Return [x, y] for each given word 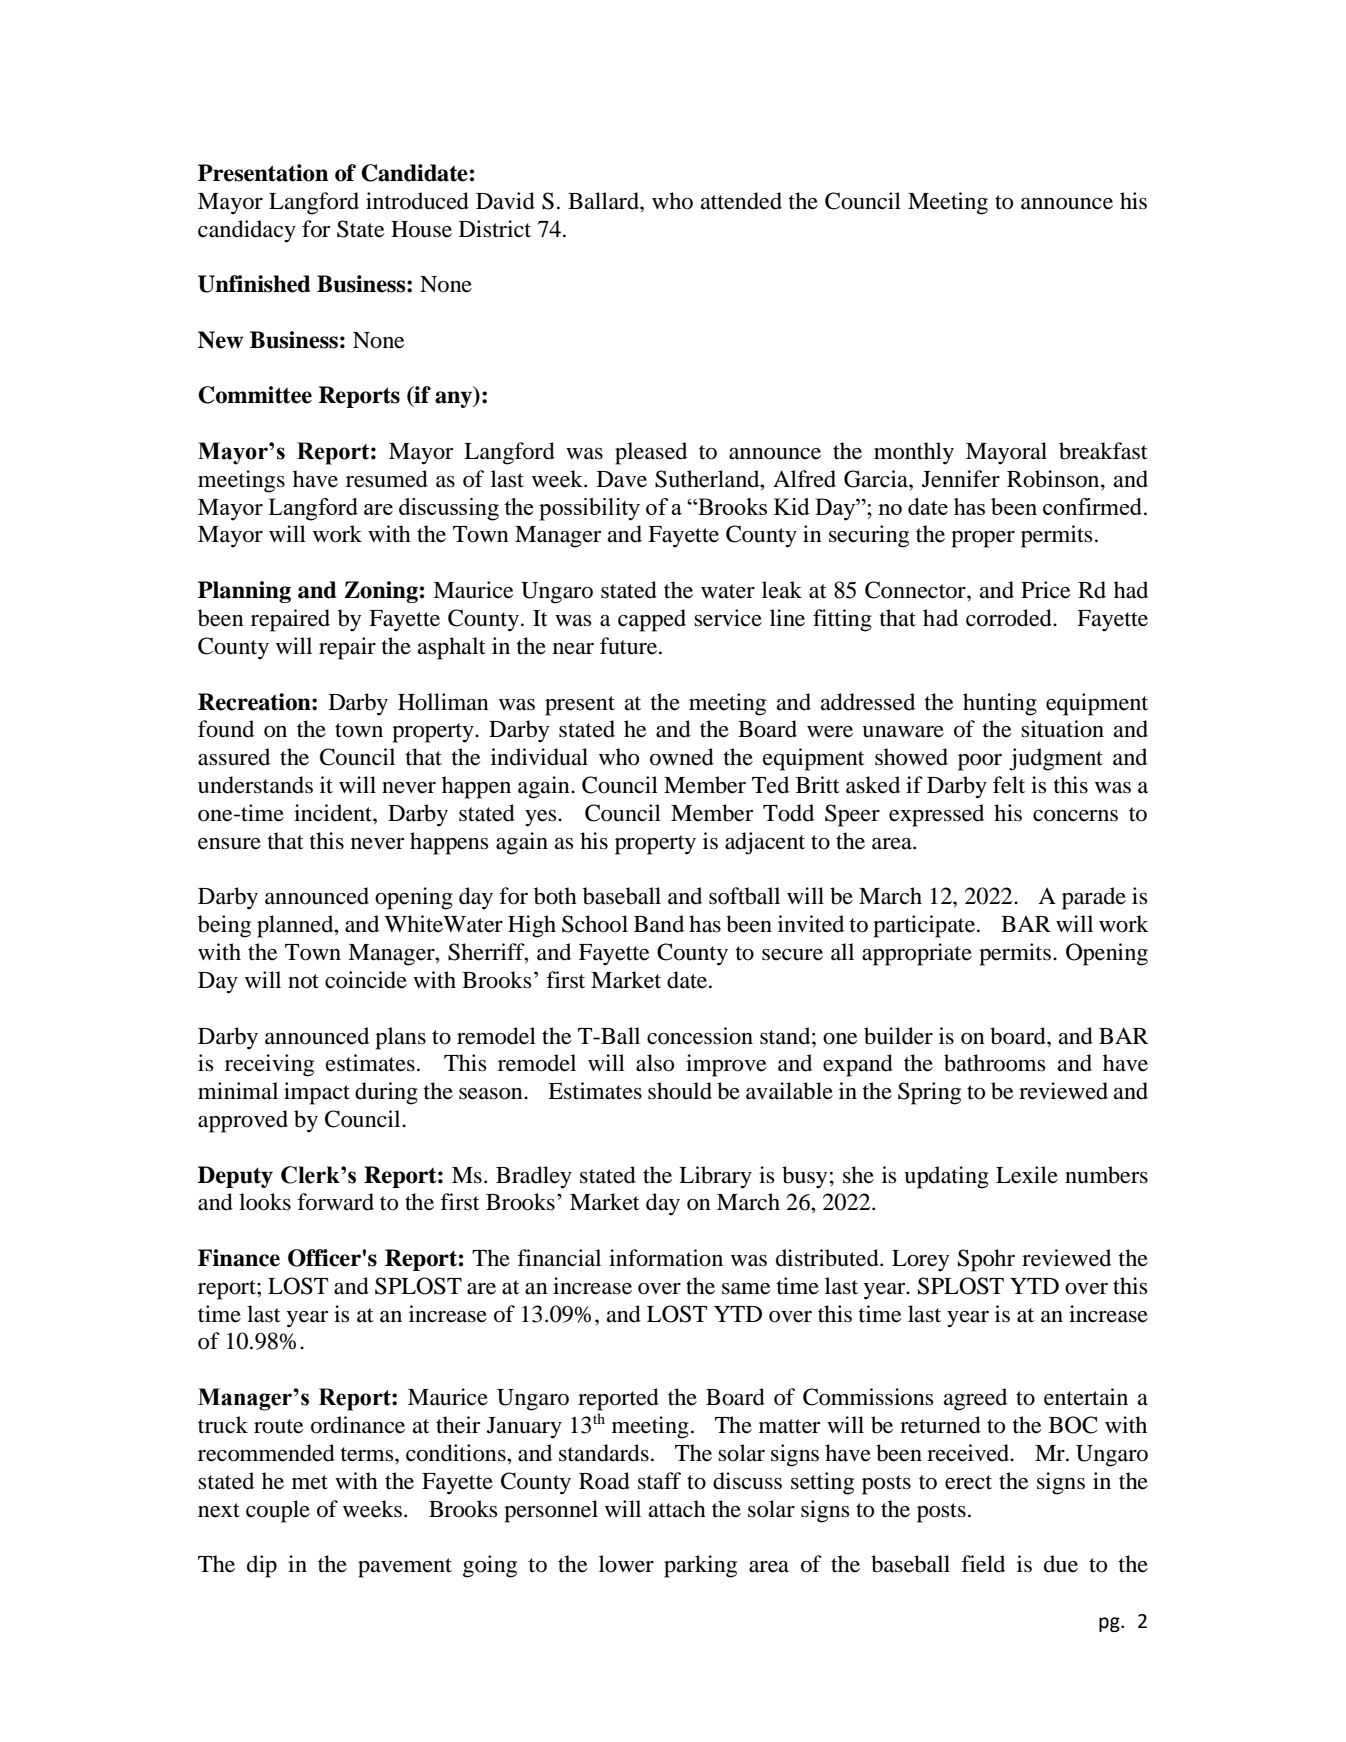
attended [741, 201]
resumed [387, 479]
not [303, 981]
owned [682, 757]
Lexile [1027, 1175]
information [666, 1258]
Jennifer [961, 479]
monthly [914, 453]
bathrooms [995, 1063]
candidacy [247, 231]
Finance [239, 1258]
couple [278, 1511]
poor [980, 762]
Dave [622, 479]
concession [700, 1036]
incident [334, 813]
